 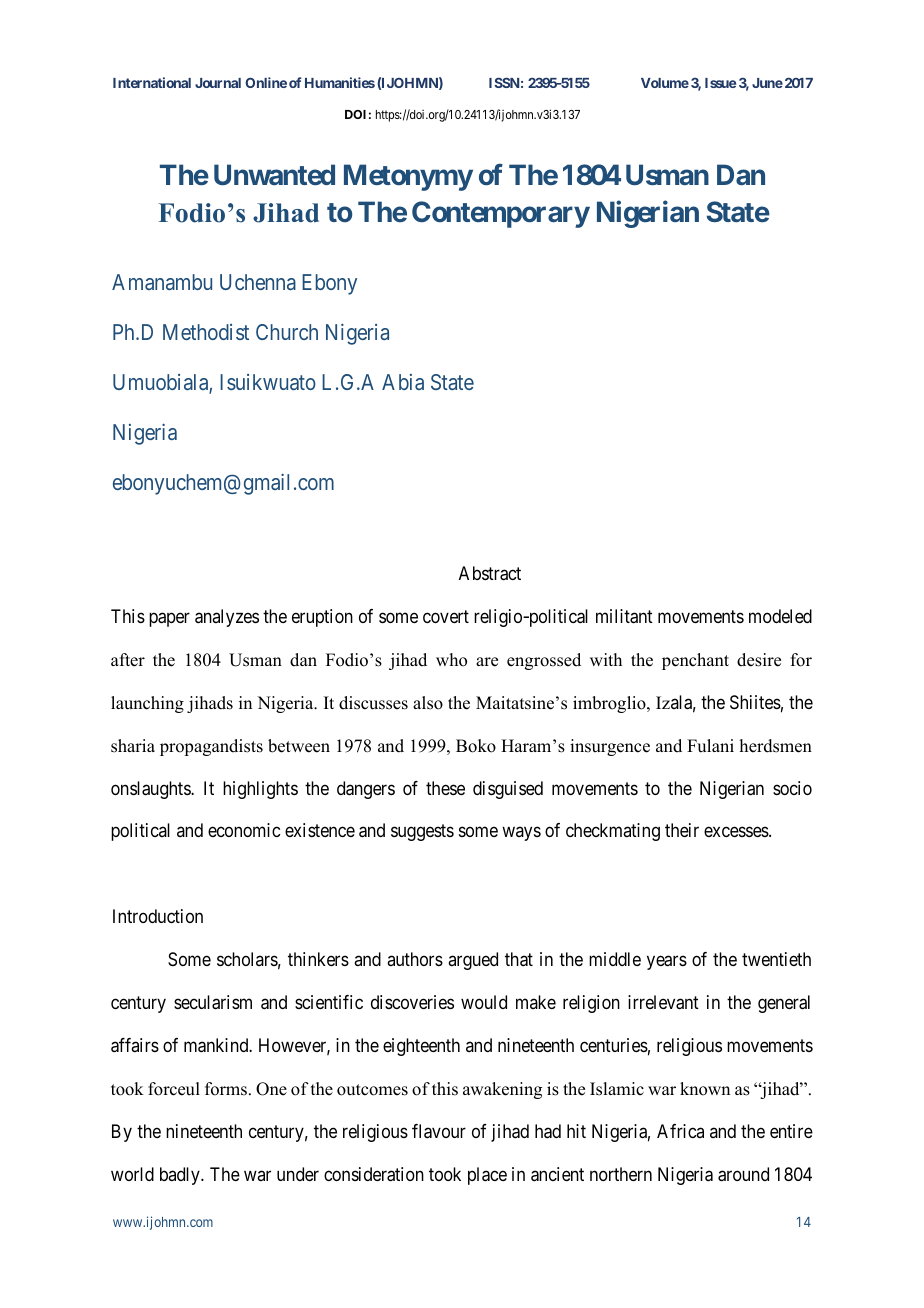 What do you see at coordinates (227, 618) in the screenshot?
I see `analyzes` at bounding box center [227, 618].
